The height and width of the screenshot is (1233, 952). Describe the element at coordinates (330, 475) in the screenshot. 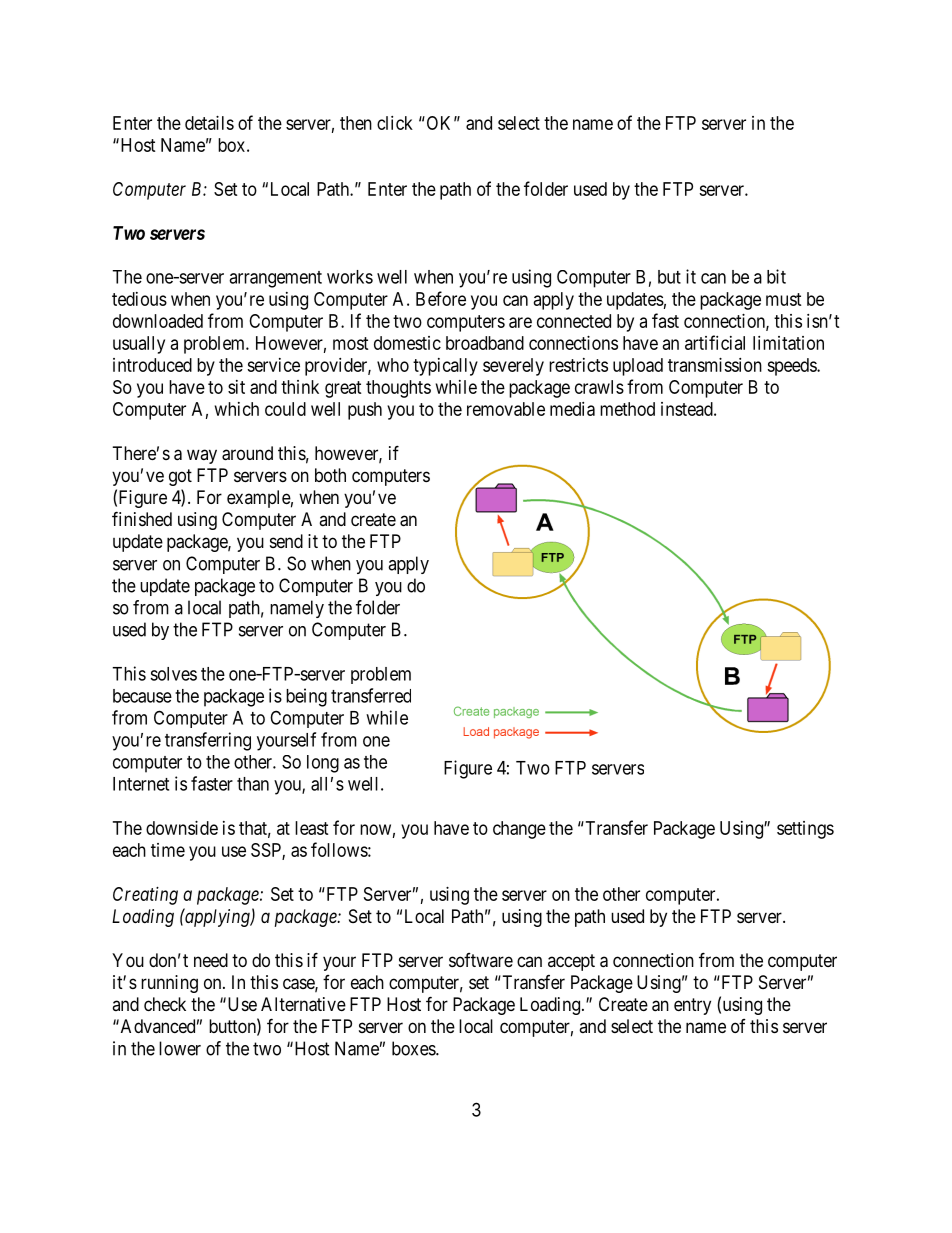

I see `both` at that location.
